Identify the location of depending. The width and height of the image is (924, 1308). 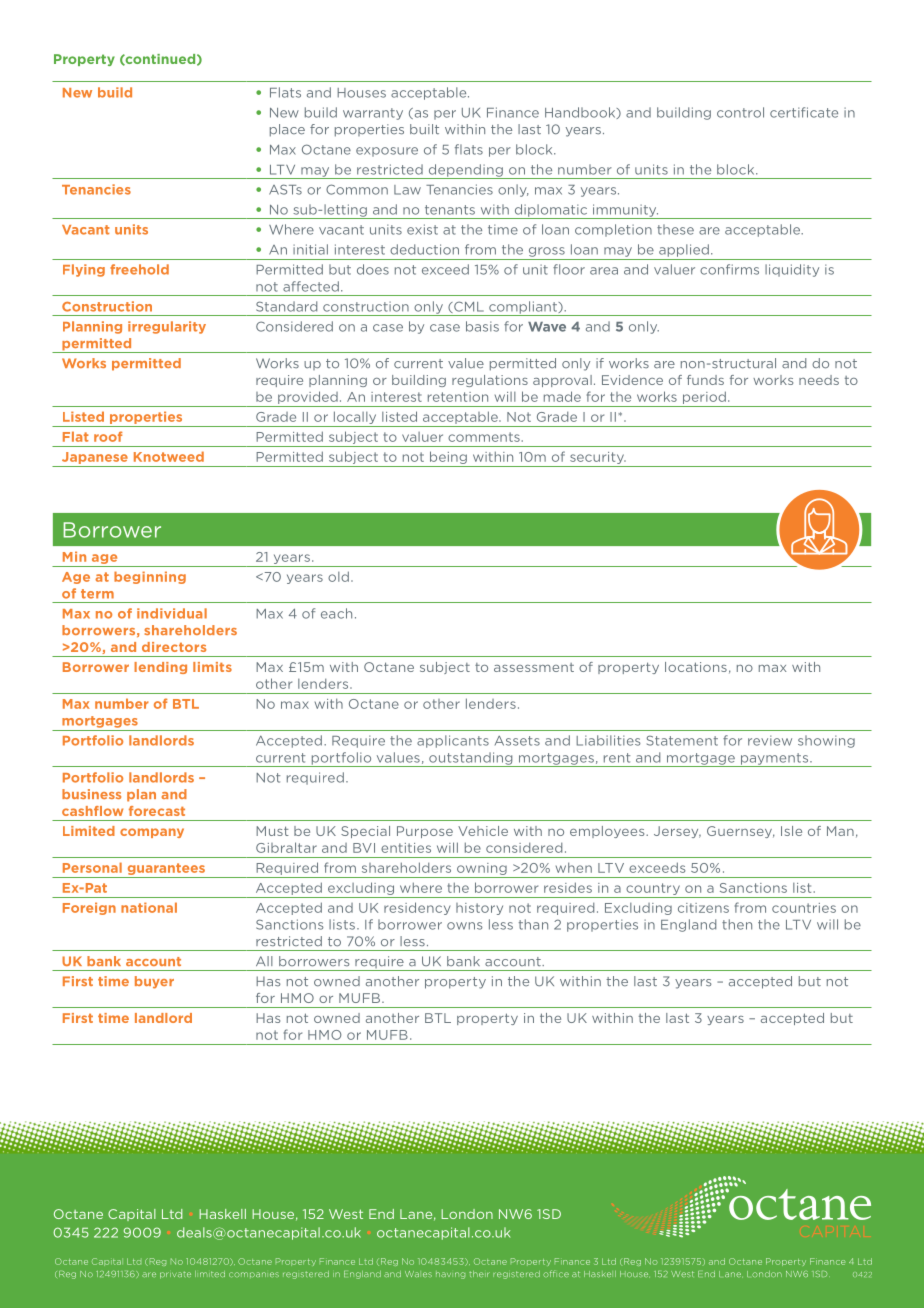
(465, 171).
